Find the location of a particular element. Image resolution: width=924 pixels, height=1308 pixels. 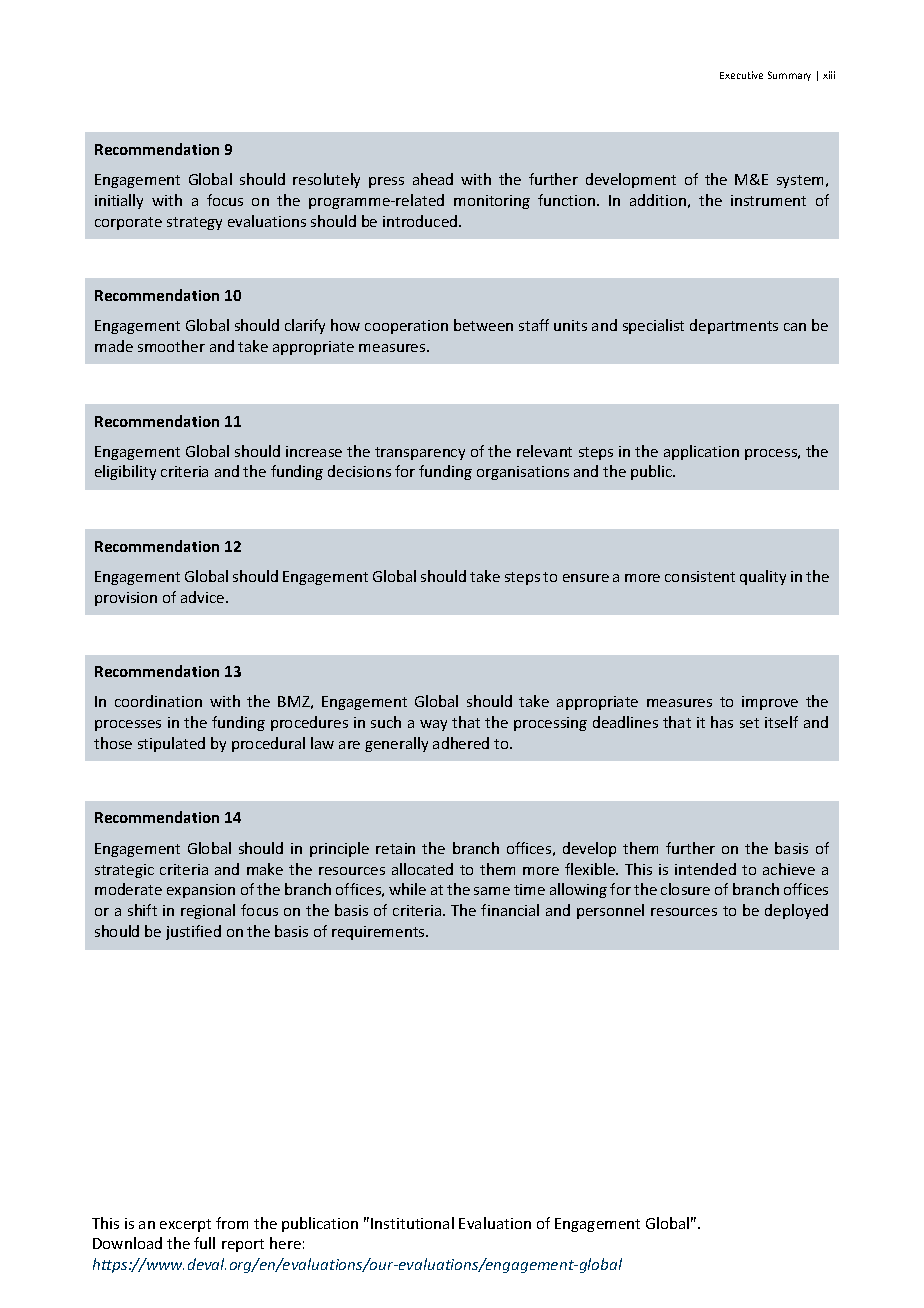

expansion is located at coordinates (201, 891).
